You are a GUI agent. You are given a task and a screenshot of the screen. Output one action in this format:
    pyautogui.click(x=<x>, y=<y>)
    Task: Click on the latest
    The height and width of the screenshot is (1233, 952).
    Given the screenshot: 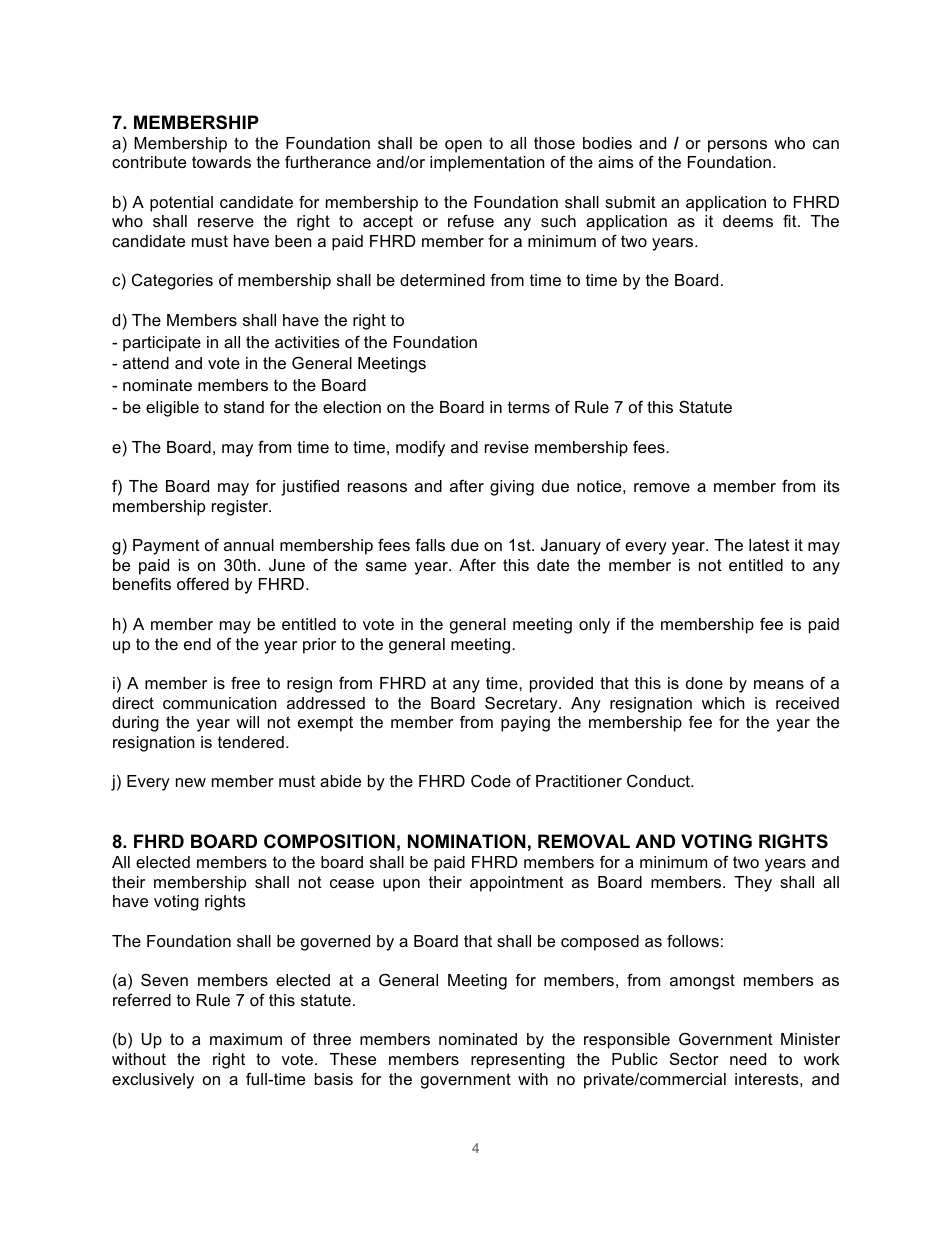 What is the action you would take?
    pyautogui.click(x=769, y=545)
